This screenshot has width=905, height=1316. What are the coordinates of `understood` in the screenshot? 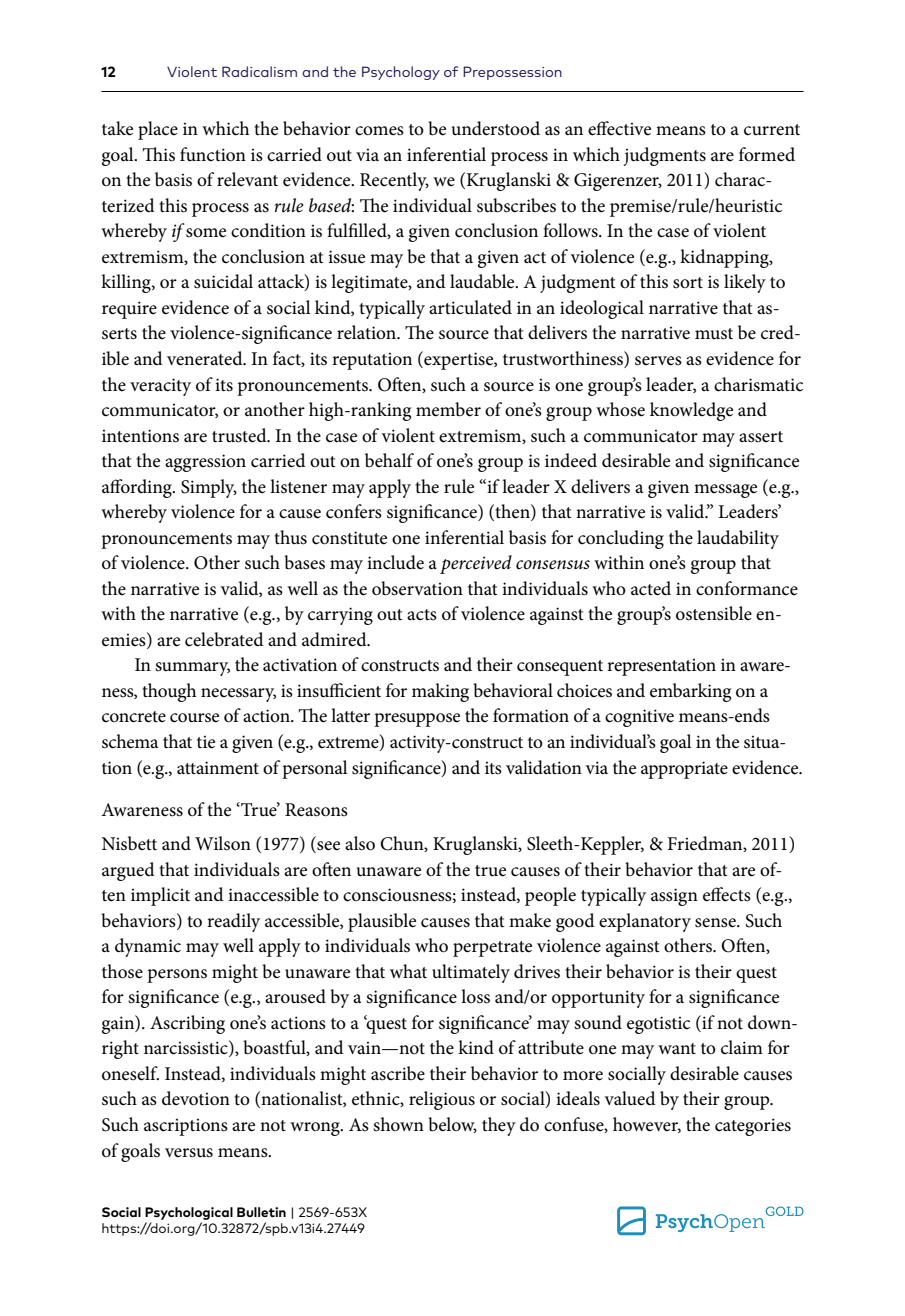 It's located at (496, 128).
